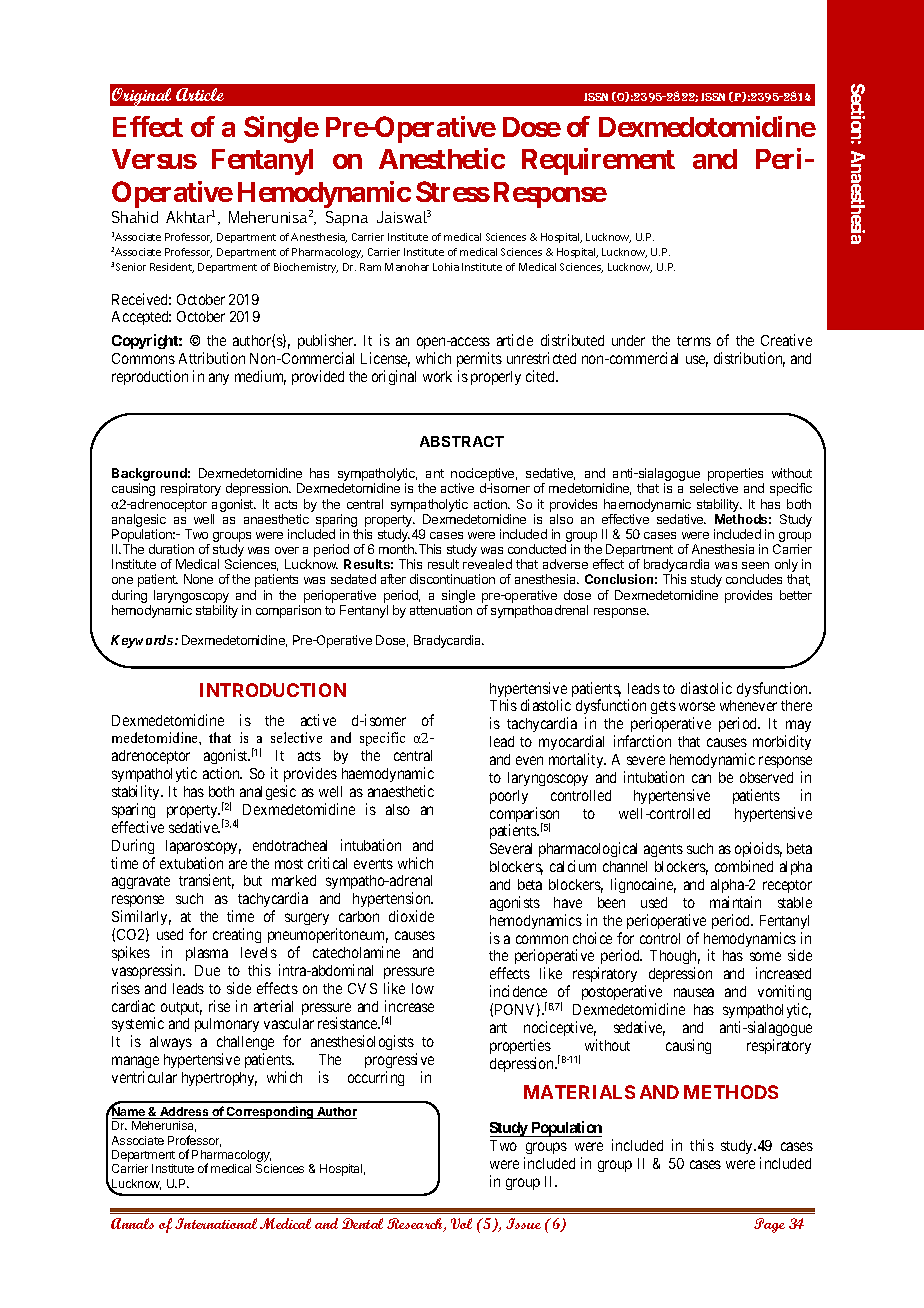 This screenshot has width=924, height=1308. Describe the element at coordinates (135, 217) in the screenshot. I see `Shahid` at that location.
